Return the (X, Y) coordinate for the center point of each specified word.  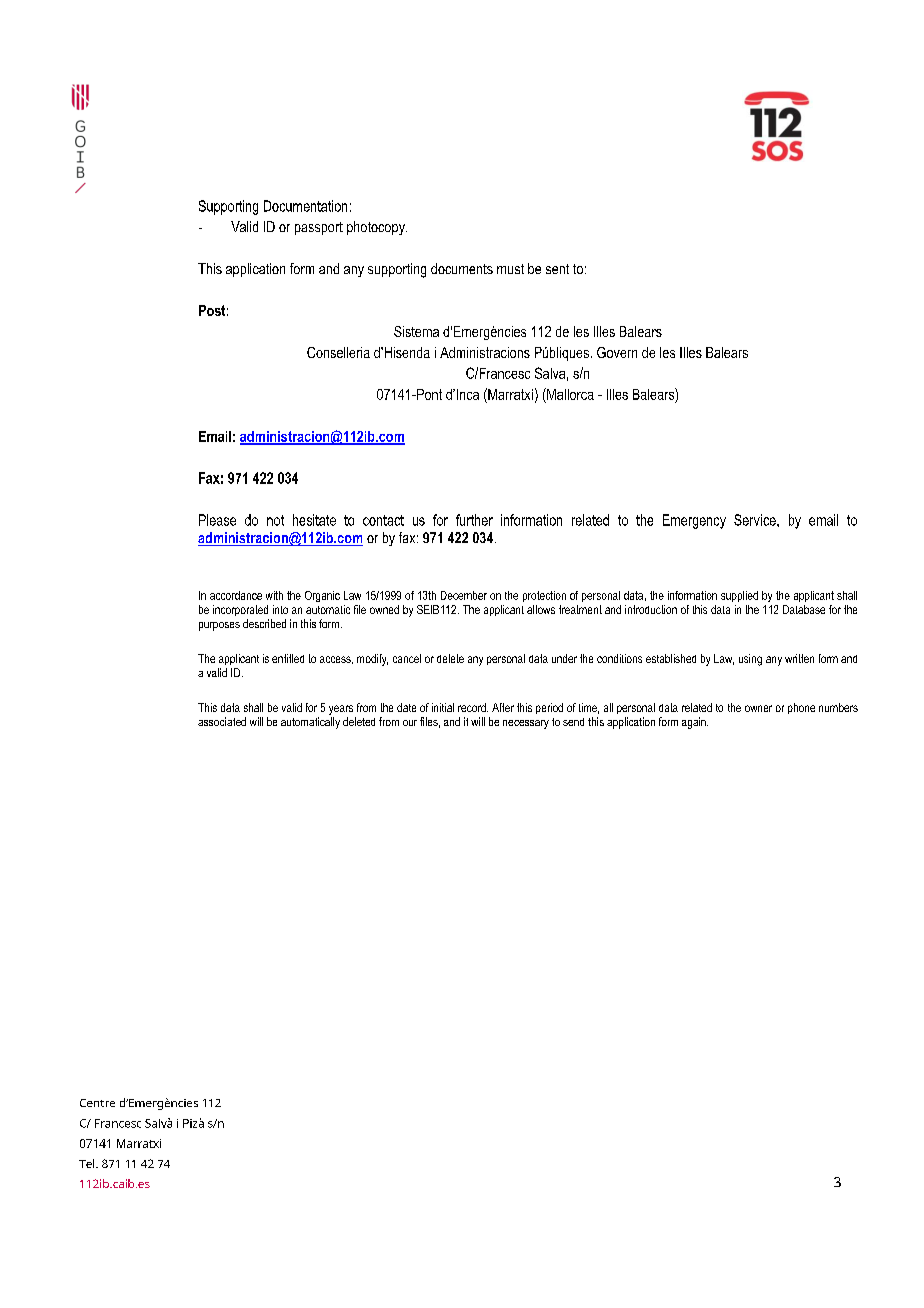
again (695, 723)
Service (756, 520)
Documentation (305, 206)
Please (217, 520)
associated (222, 721)
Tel (88, 1163)
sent (557, 269)
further (474, 520)
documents (462, 268)
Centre (97, 1103)
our (410, 723)
